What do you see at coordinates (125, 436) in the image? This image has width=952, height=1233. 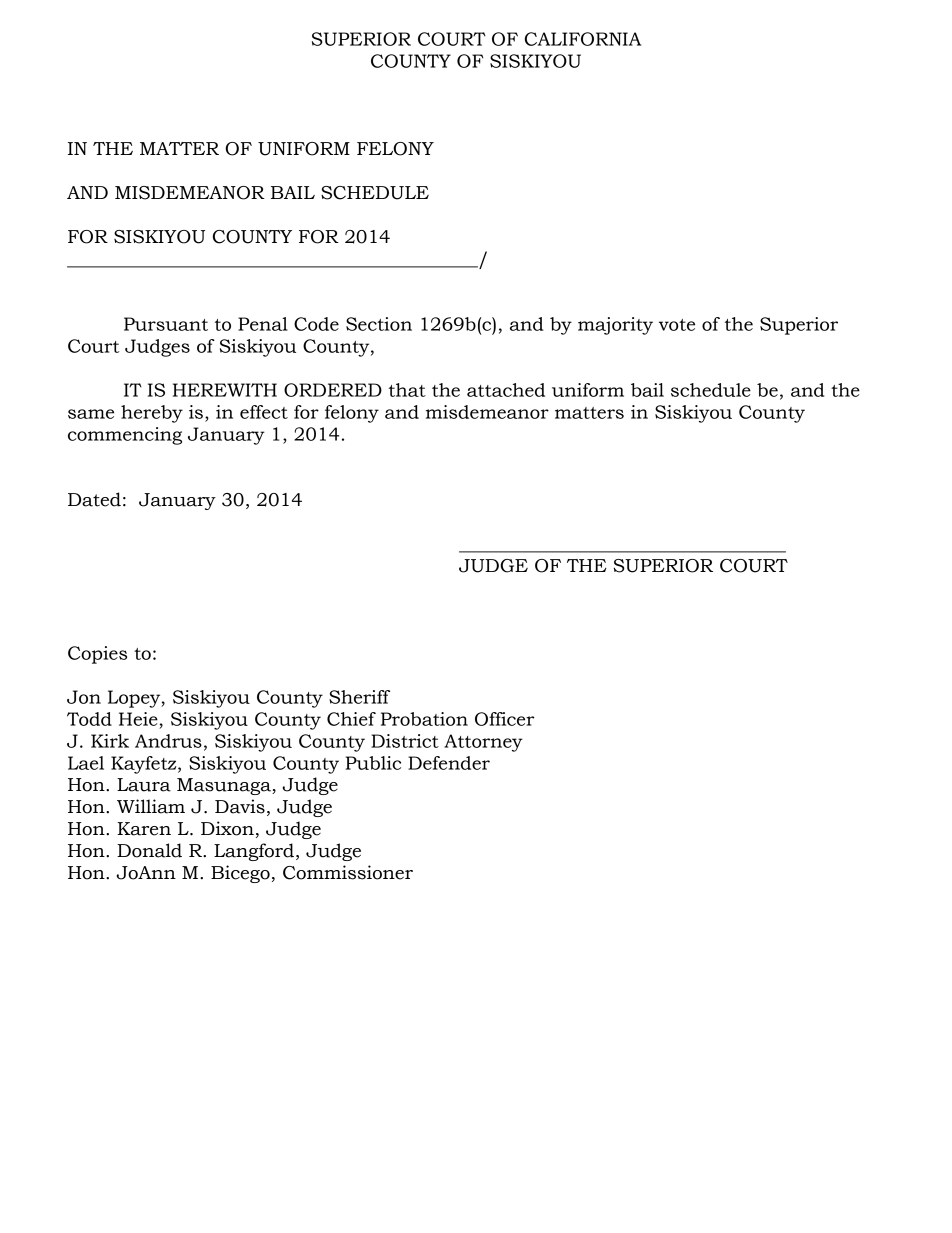 I see `commencing` at bounding box center [125, 436].
